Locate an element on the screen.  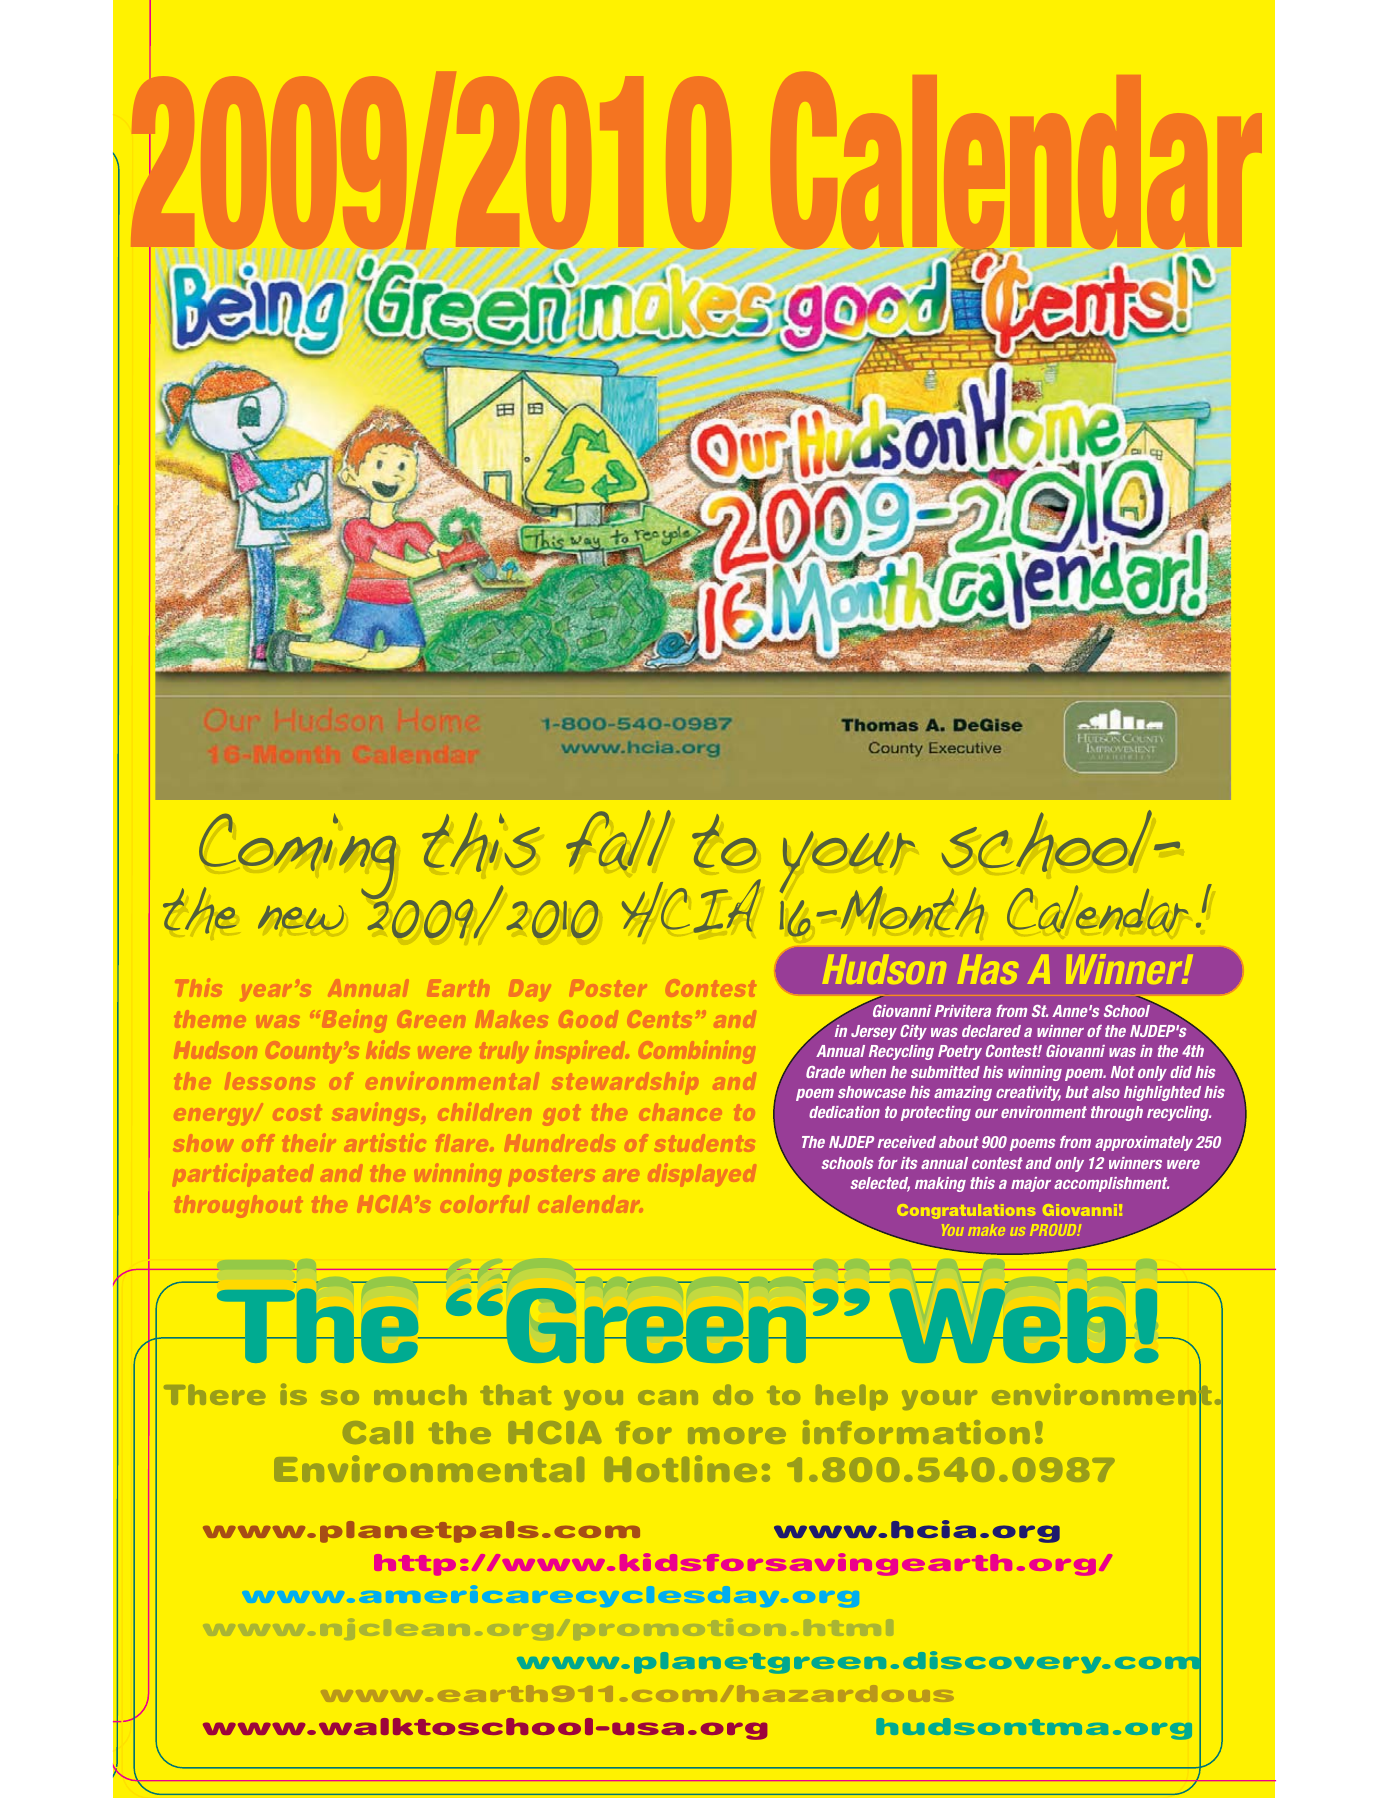
Coming is located at coordinates (297, 858).
